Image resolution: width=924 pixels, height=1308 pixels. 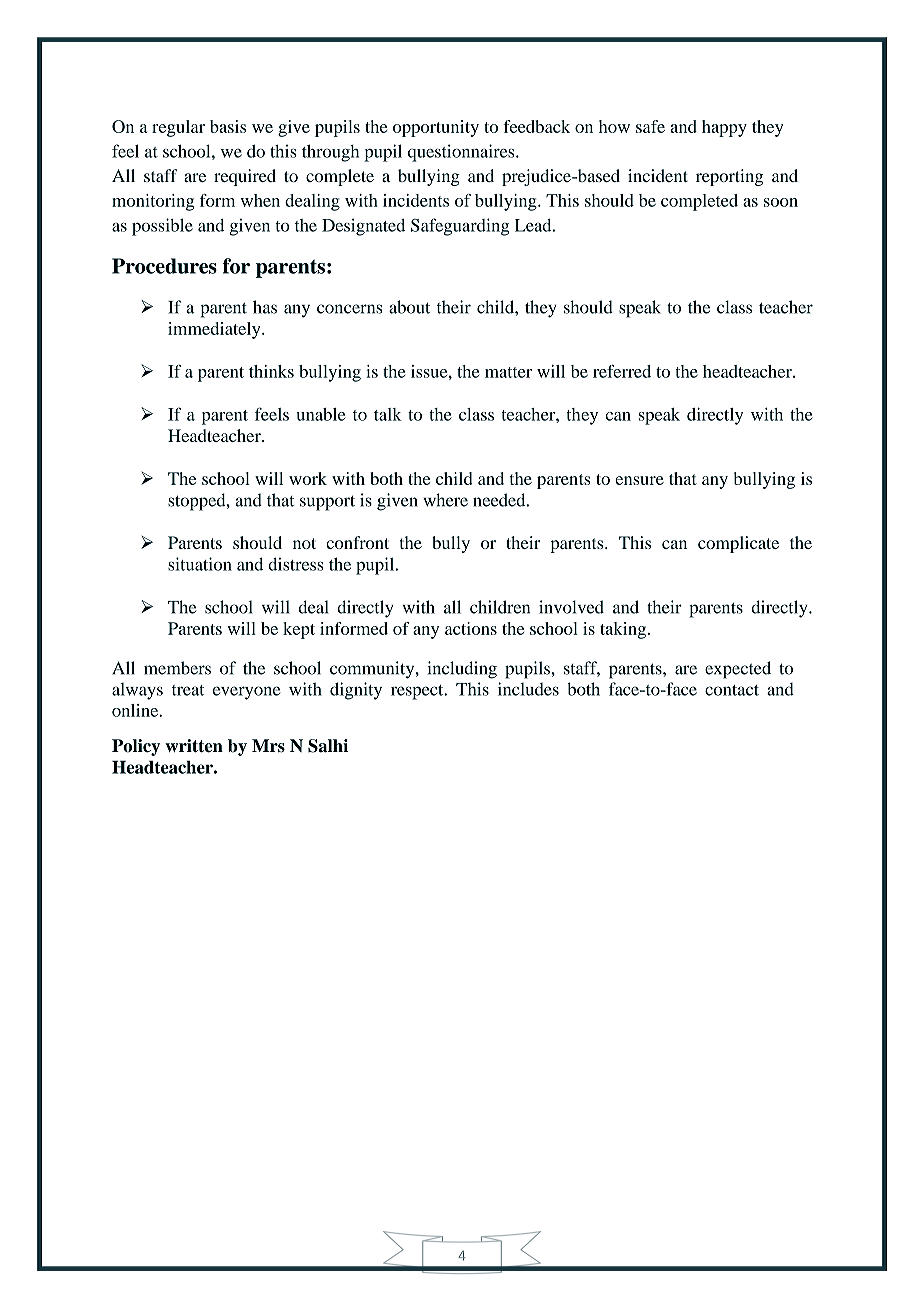 I want to click on questionnaires, so click(x=462, y=153).
